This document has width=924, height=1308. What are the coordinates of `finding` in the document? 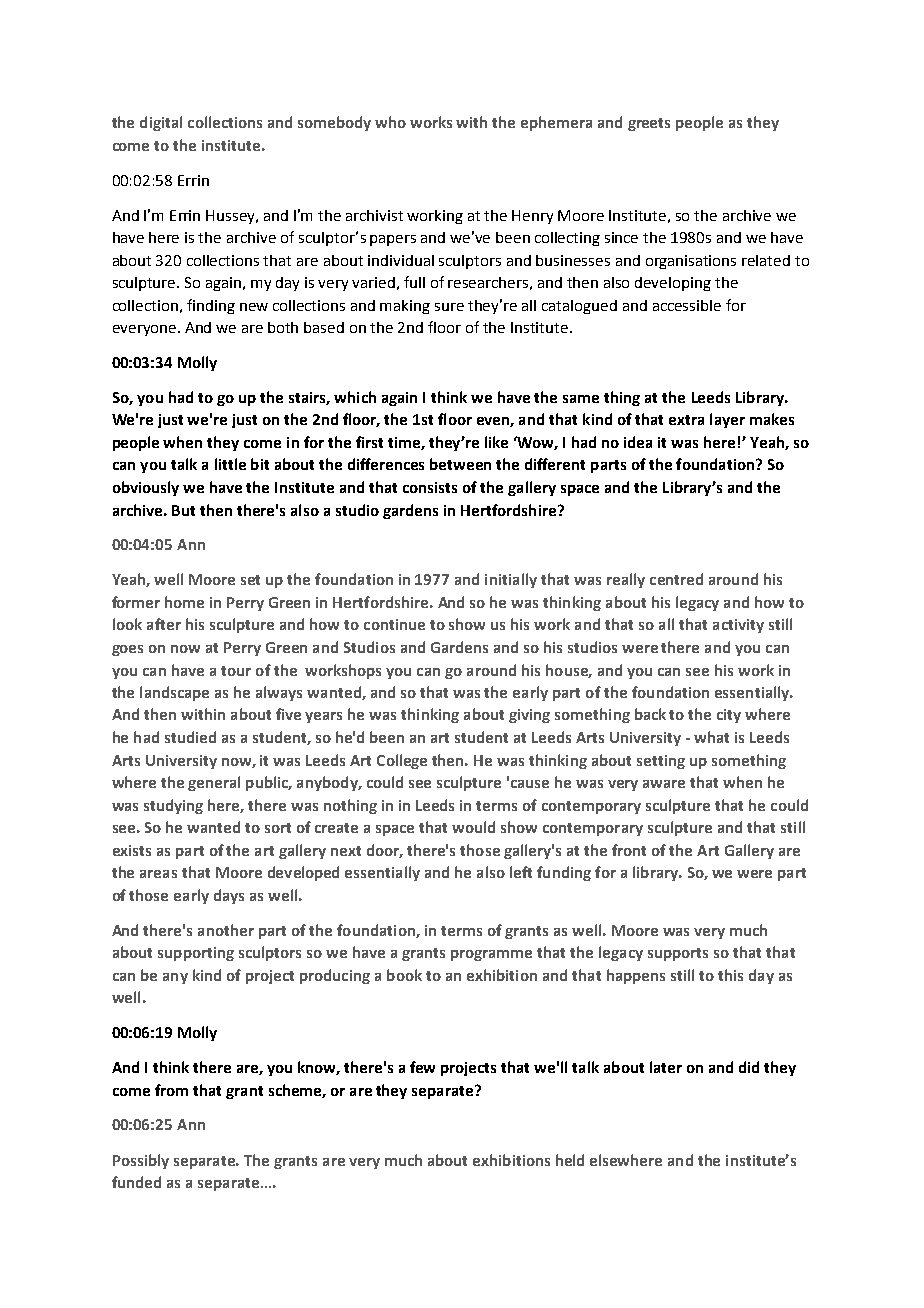 It's located at (211, 306).
